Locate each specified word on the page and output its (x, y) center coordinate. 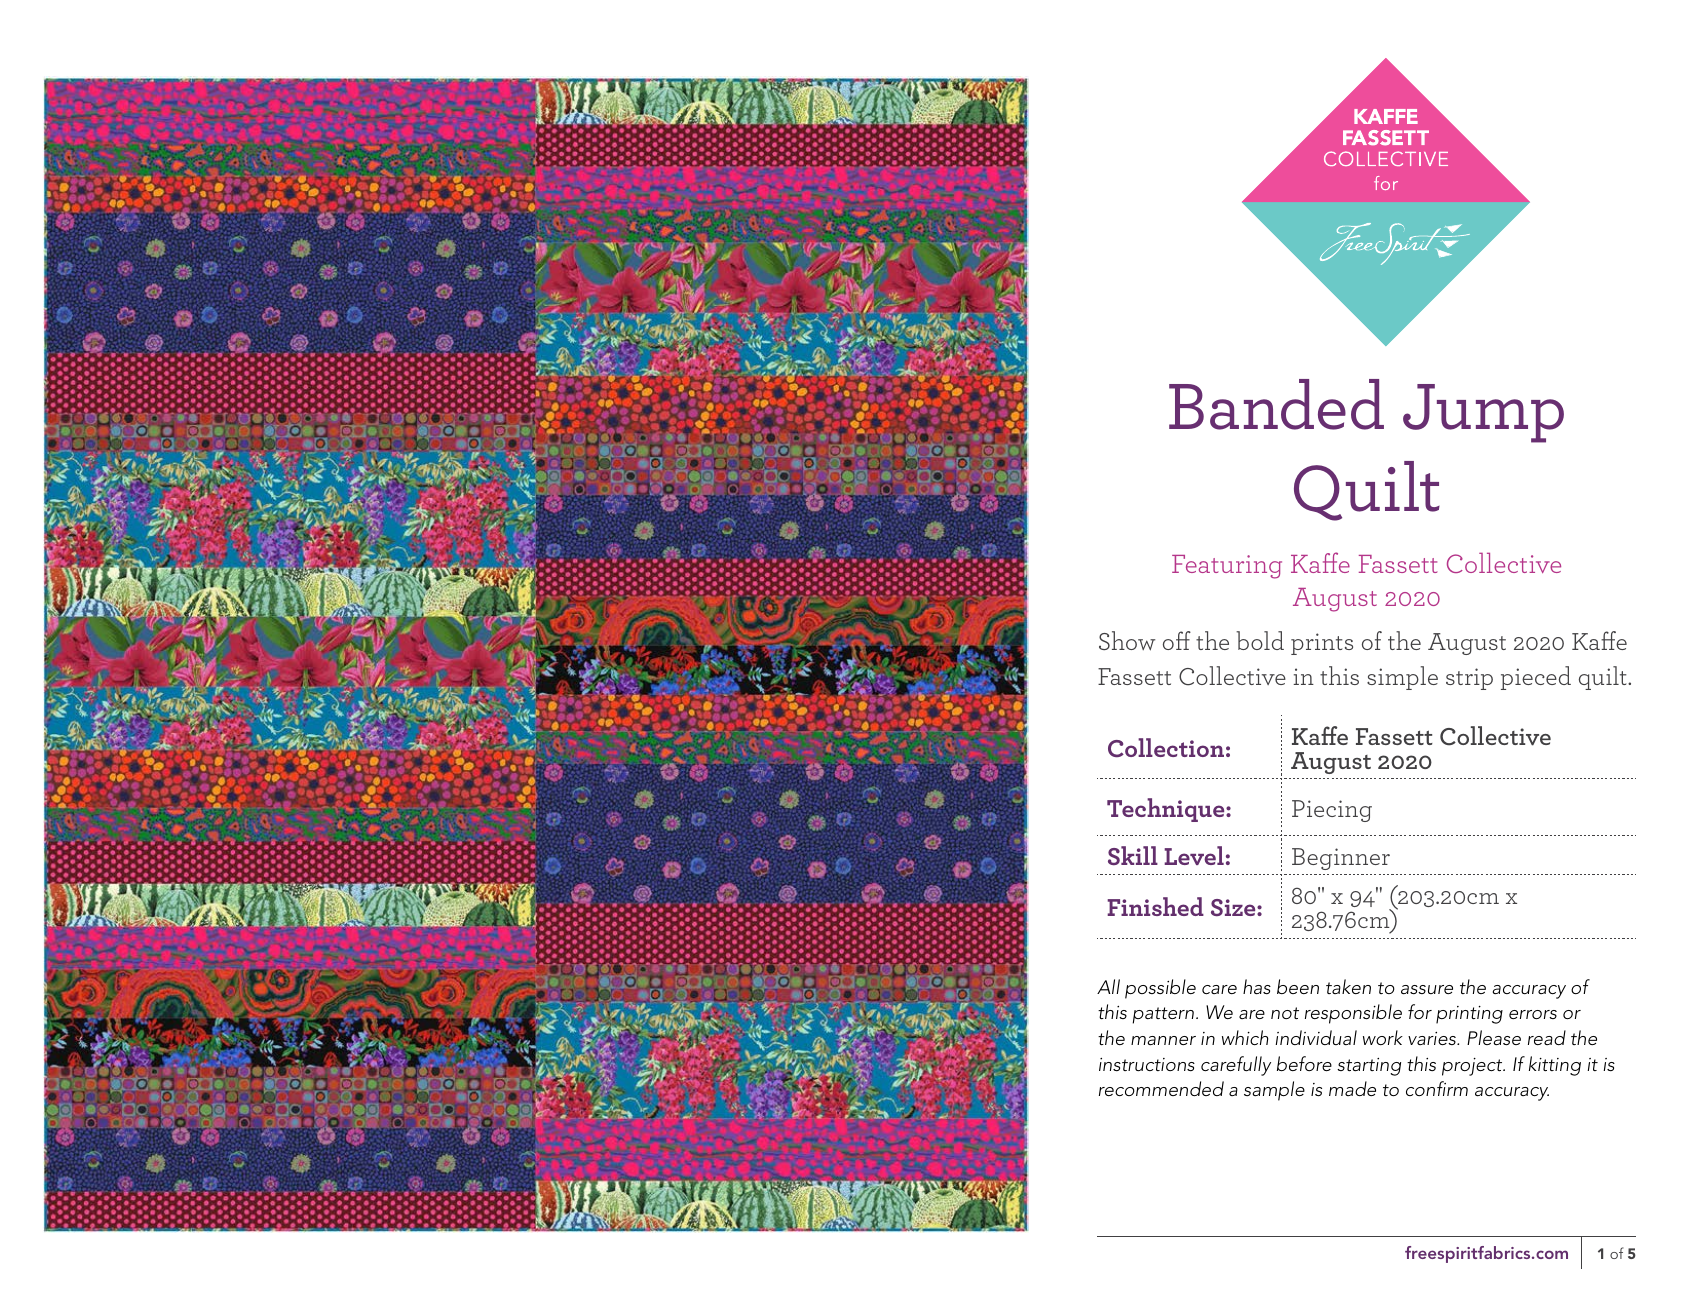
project (1473, 1067)
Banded (1276, 404)
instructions (1147, 1065)
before (1304, 1063)
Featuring (1227, 567)
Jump (1483, 413)
